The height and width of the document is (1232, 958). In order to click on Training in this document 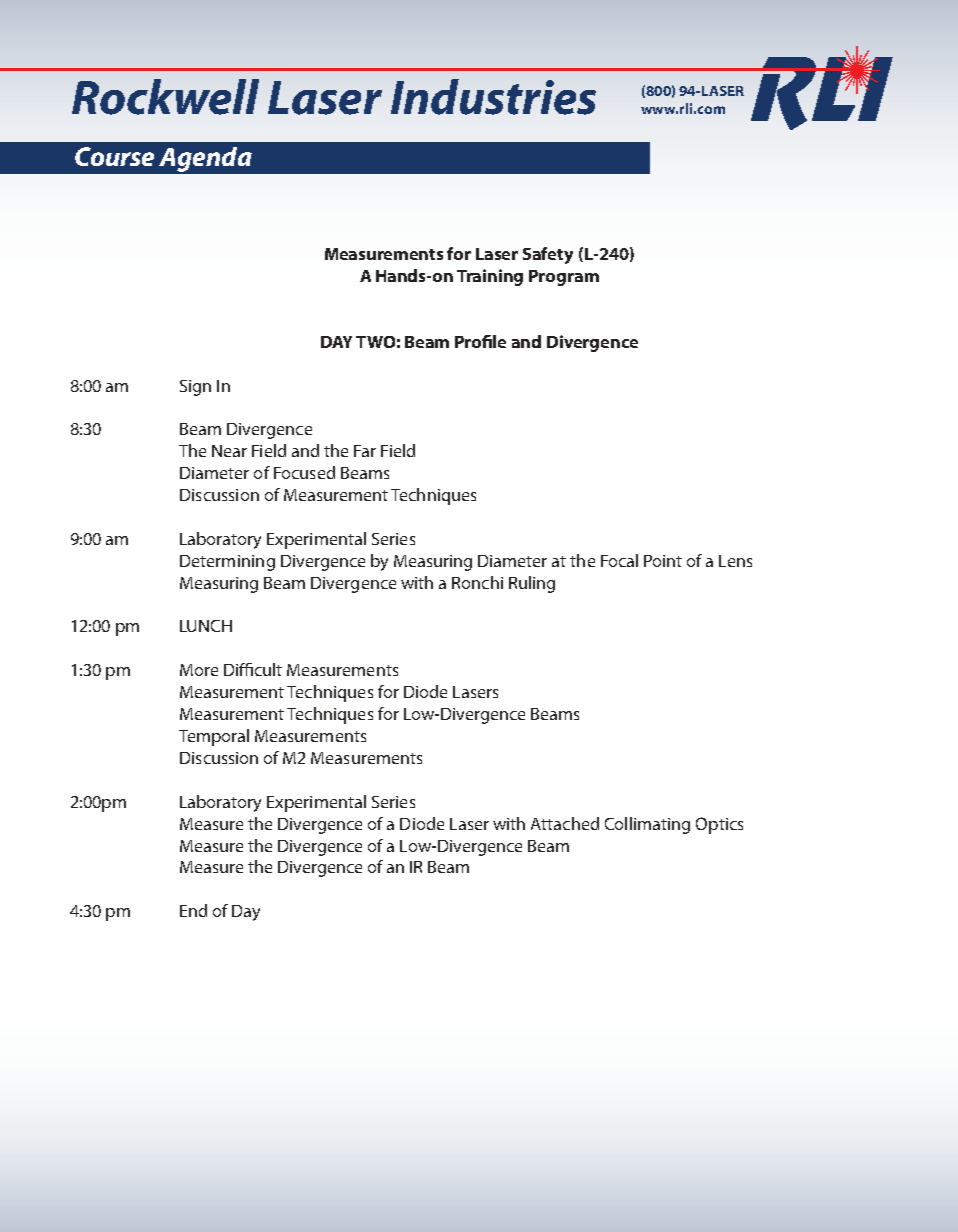, I will do `click(490, 277)`.
